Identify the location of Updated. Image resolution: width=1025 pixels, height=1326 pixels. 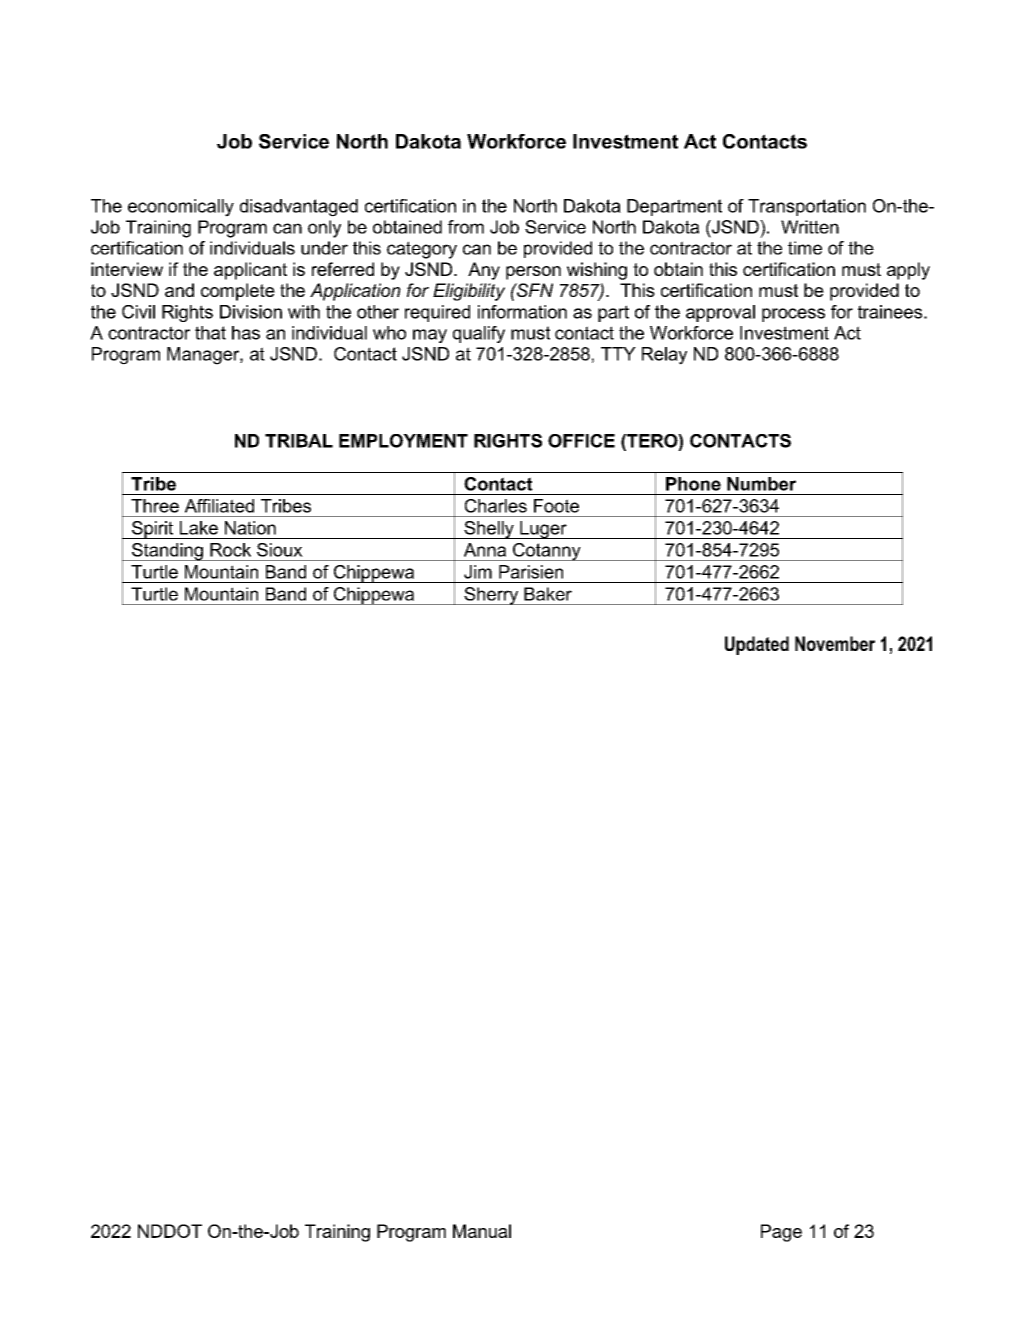
(757, 645).
